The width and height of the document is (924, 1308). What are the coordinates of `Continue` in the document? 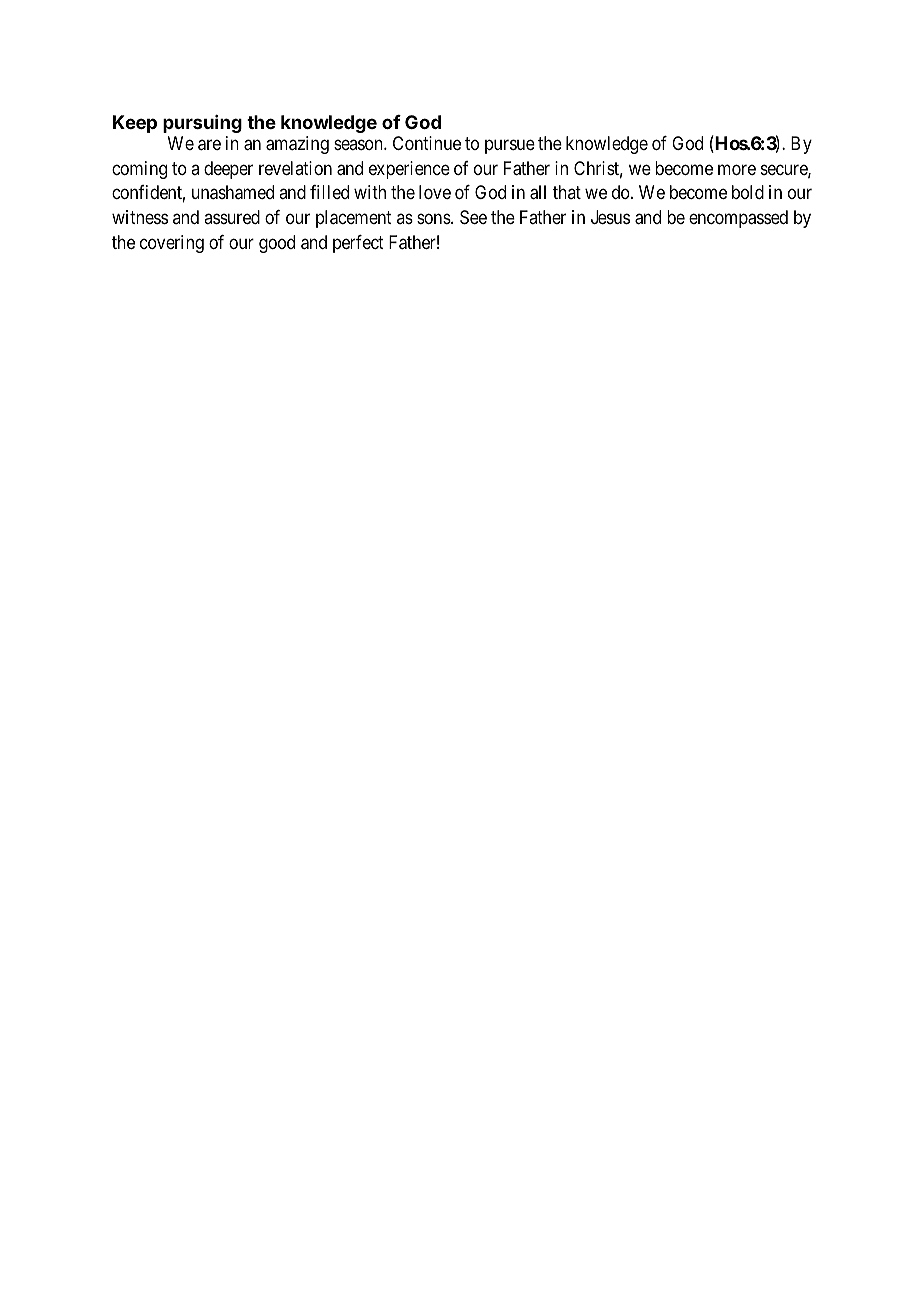 It's located at (427, 143).
